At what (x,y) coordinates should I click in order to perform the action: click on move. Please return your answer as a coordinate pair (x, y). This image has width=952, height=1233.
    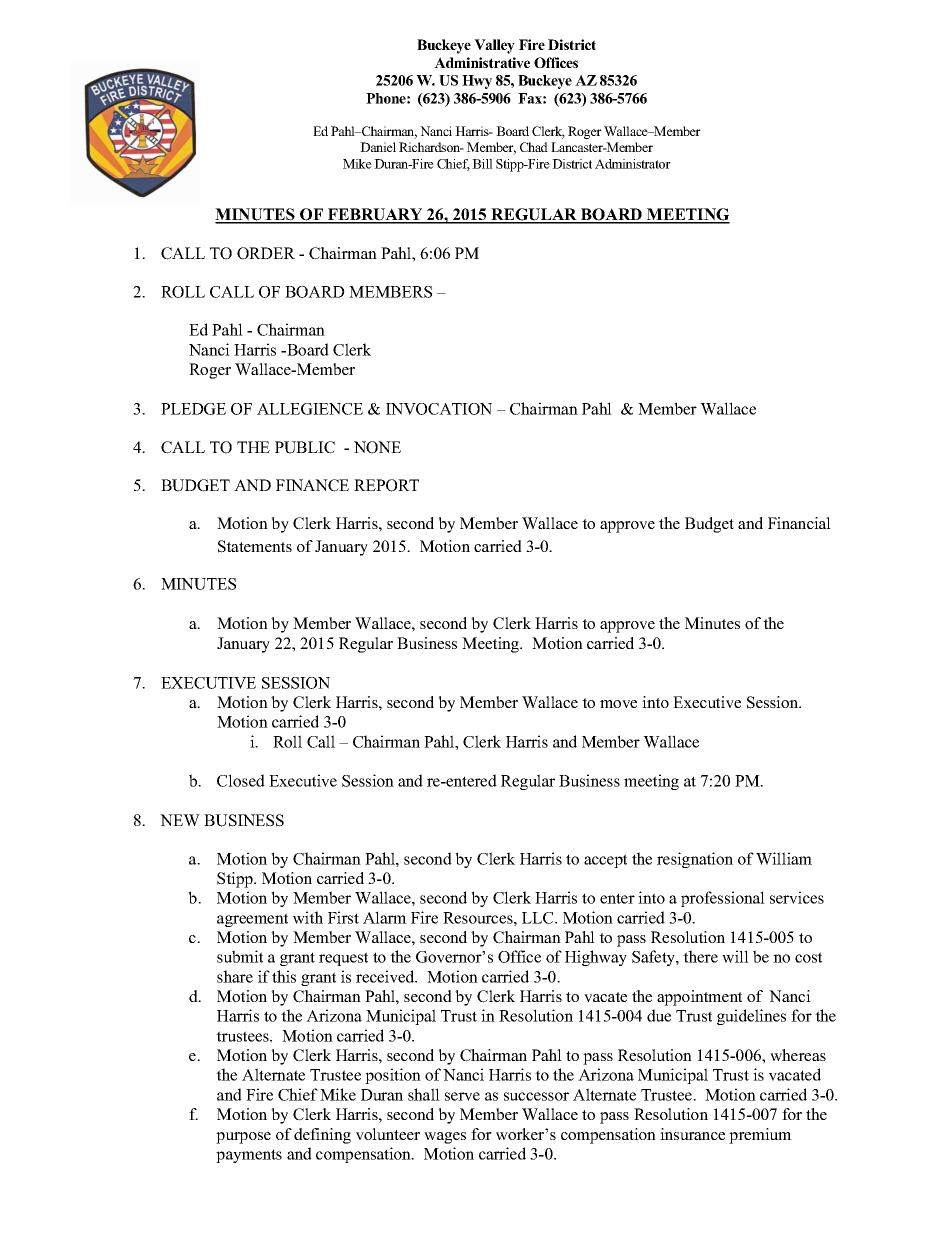
    Looking at the image, I should click on (618, 704).
